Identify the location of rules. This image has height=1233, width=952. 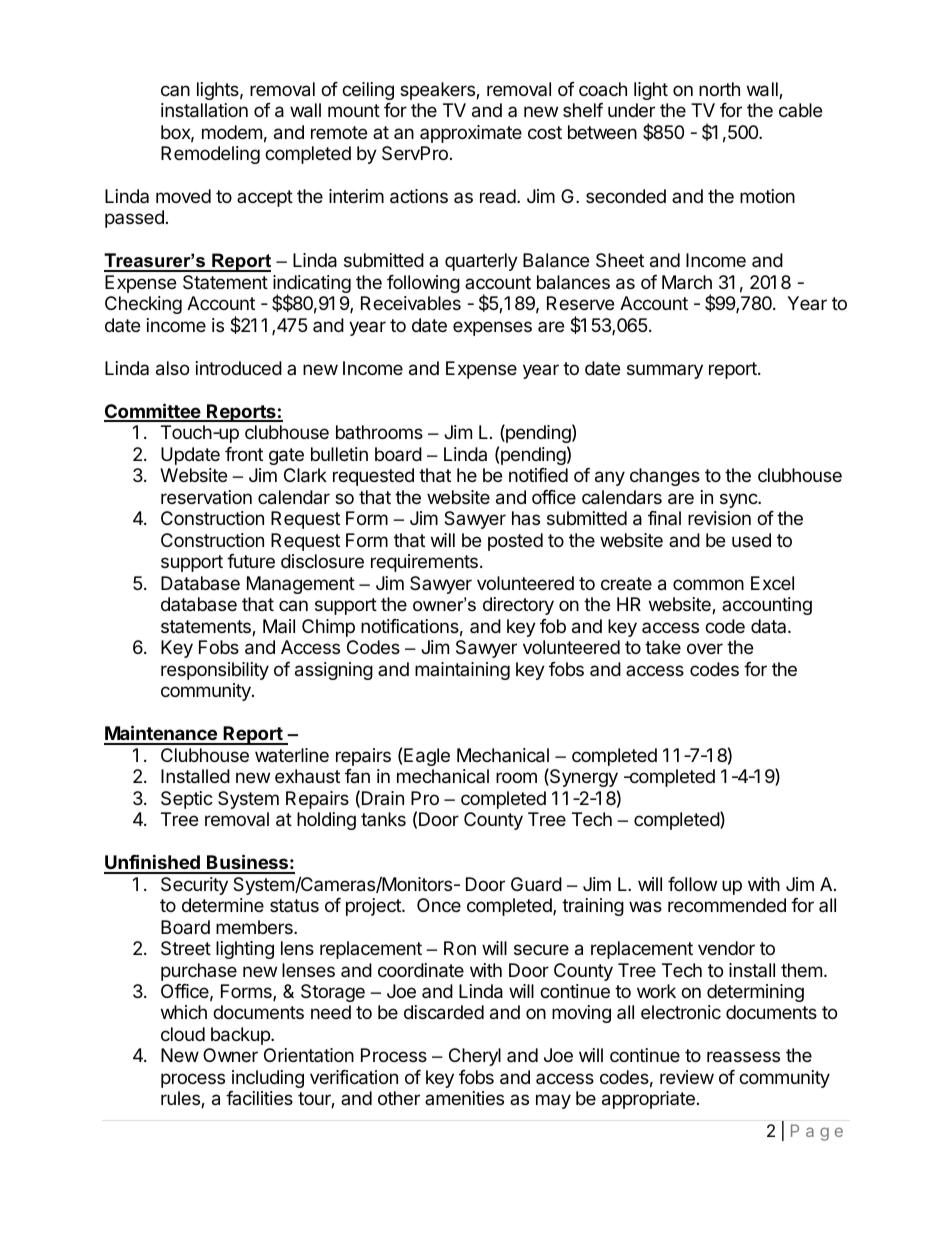
(181, 1099).
